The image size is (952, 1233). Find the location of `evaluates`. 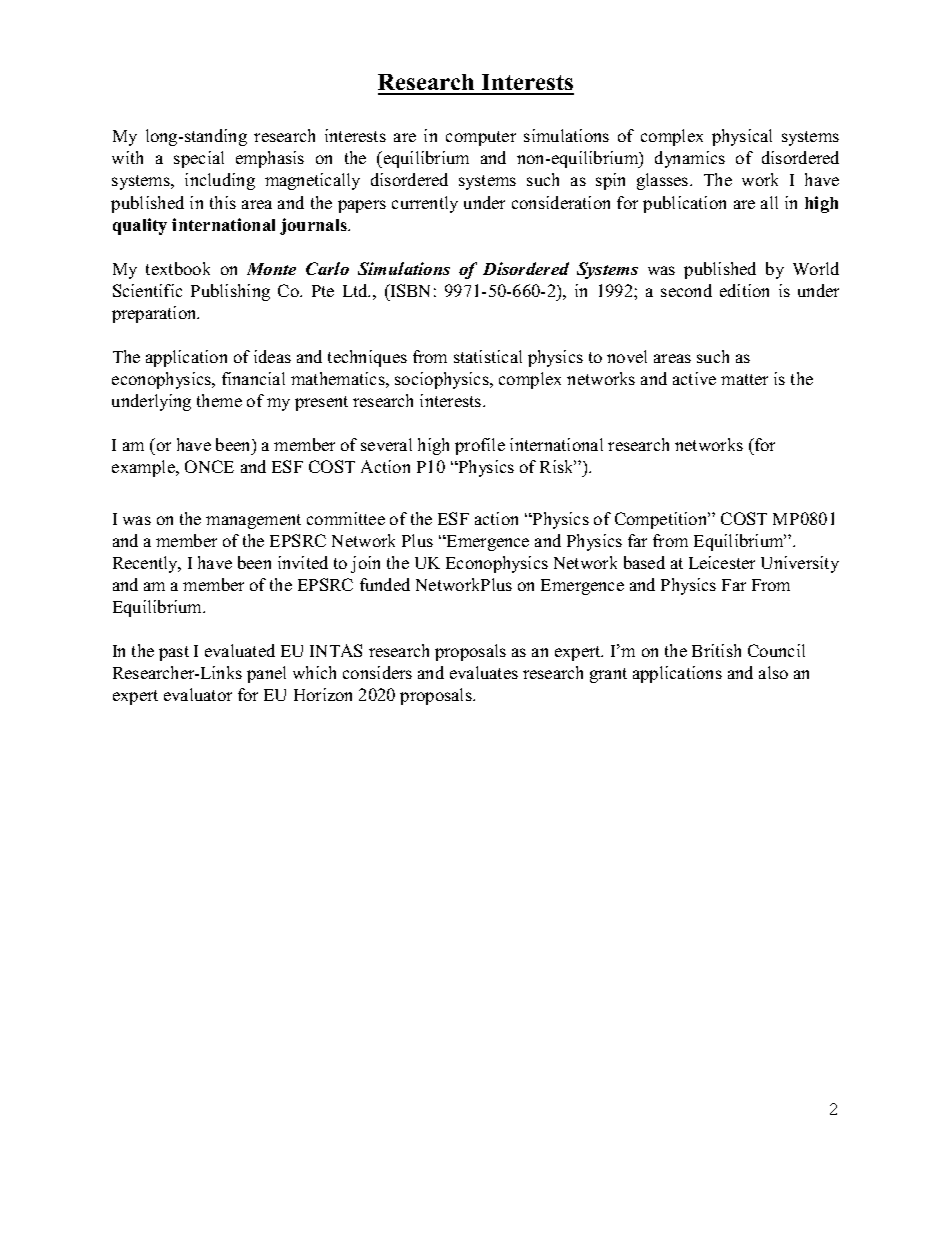

evaluates is located at coordinates (484, 672).
